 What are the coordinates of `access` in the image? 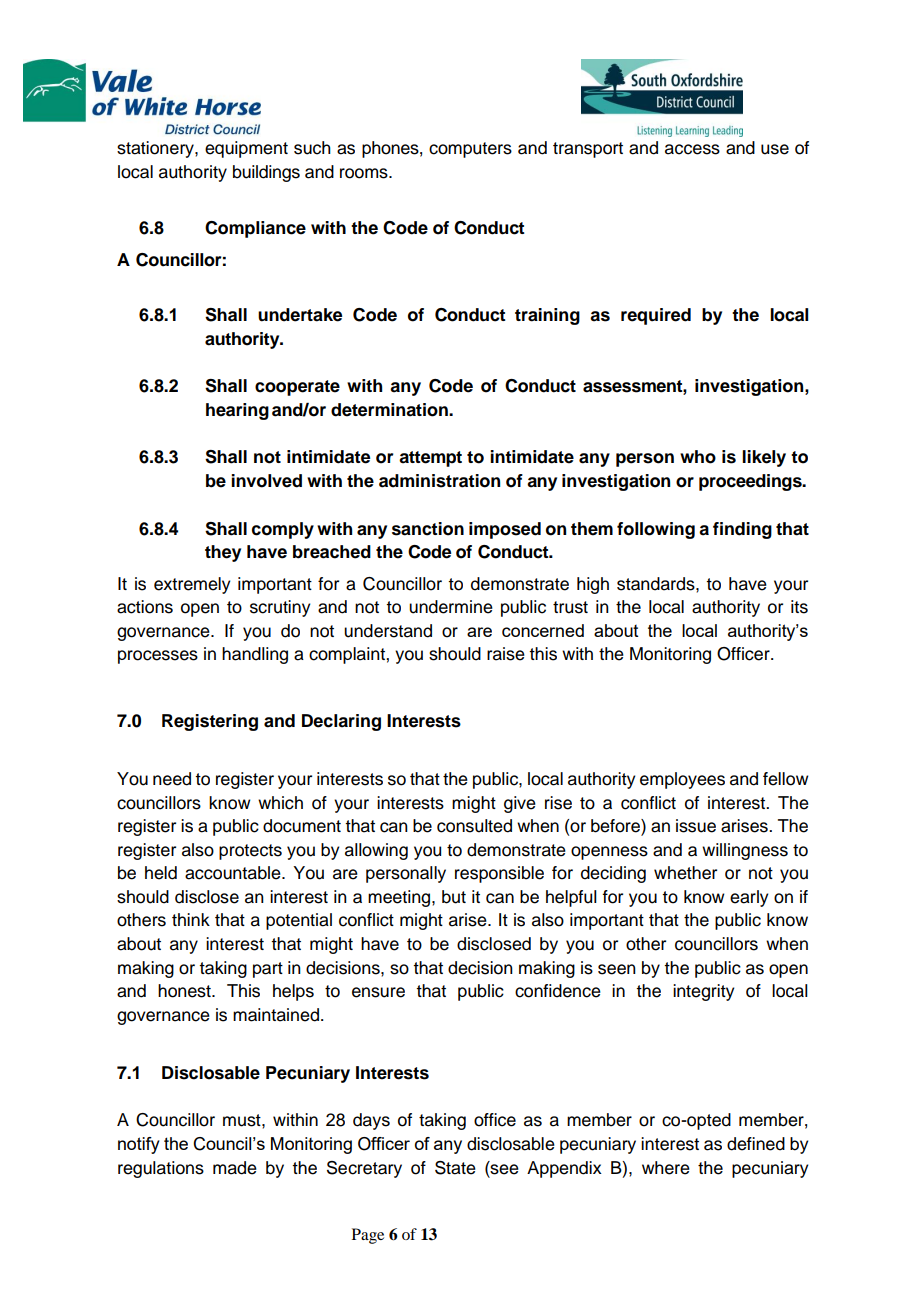 It's located at (692, 149).
